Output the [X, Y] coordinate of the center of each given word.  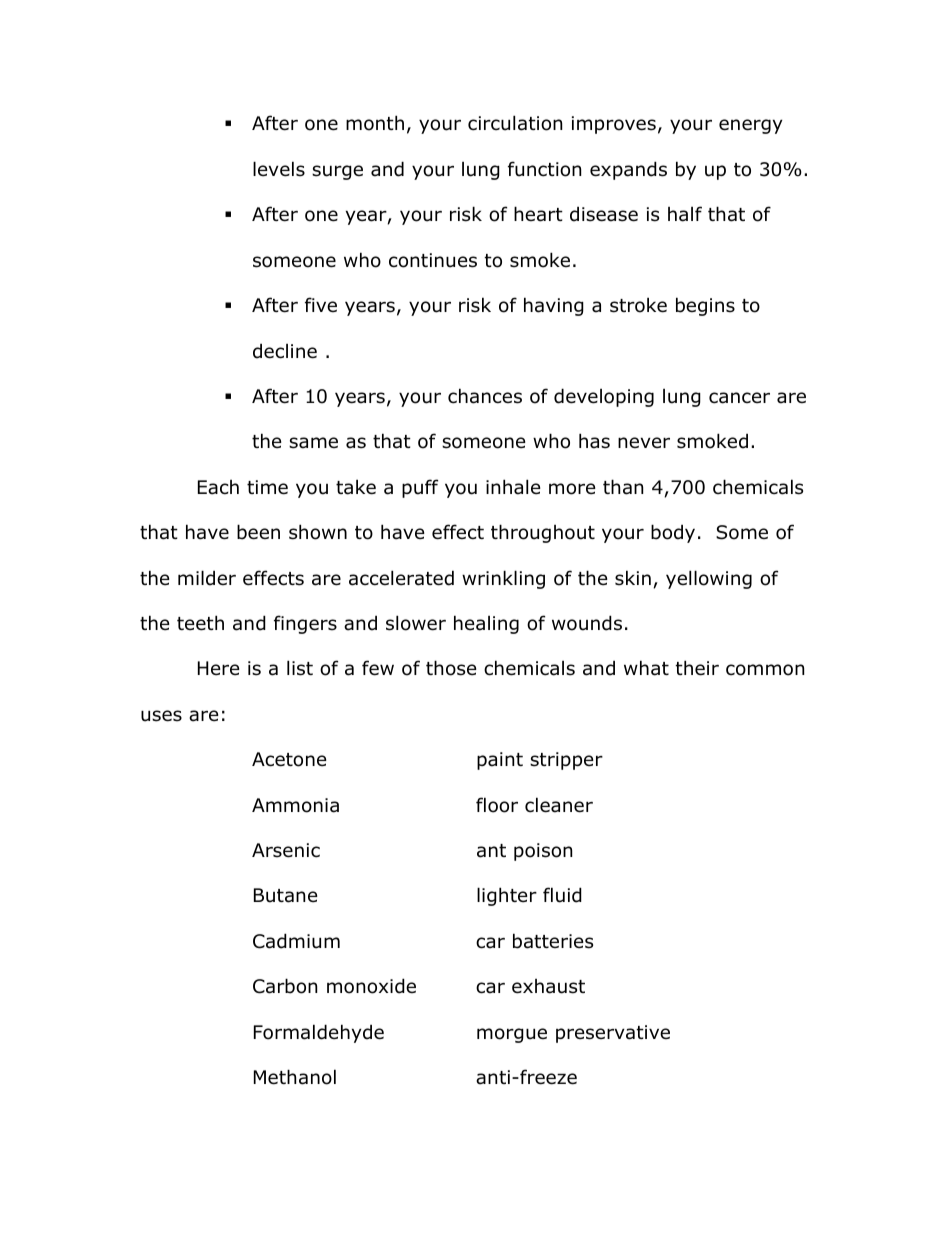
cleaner [559, 805]
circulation [515, 123]
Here [219, 668]
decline [285, 351]
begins [705, 306]
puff [420, 488]
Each [218, 487]
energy [751, 126]
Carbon [285, 986]
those [451, 668]
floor [497, 805]
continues [433, 260]
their [697, 668]
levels [279, 169]
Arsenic [286, 850]
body [673, 533]
